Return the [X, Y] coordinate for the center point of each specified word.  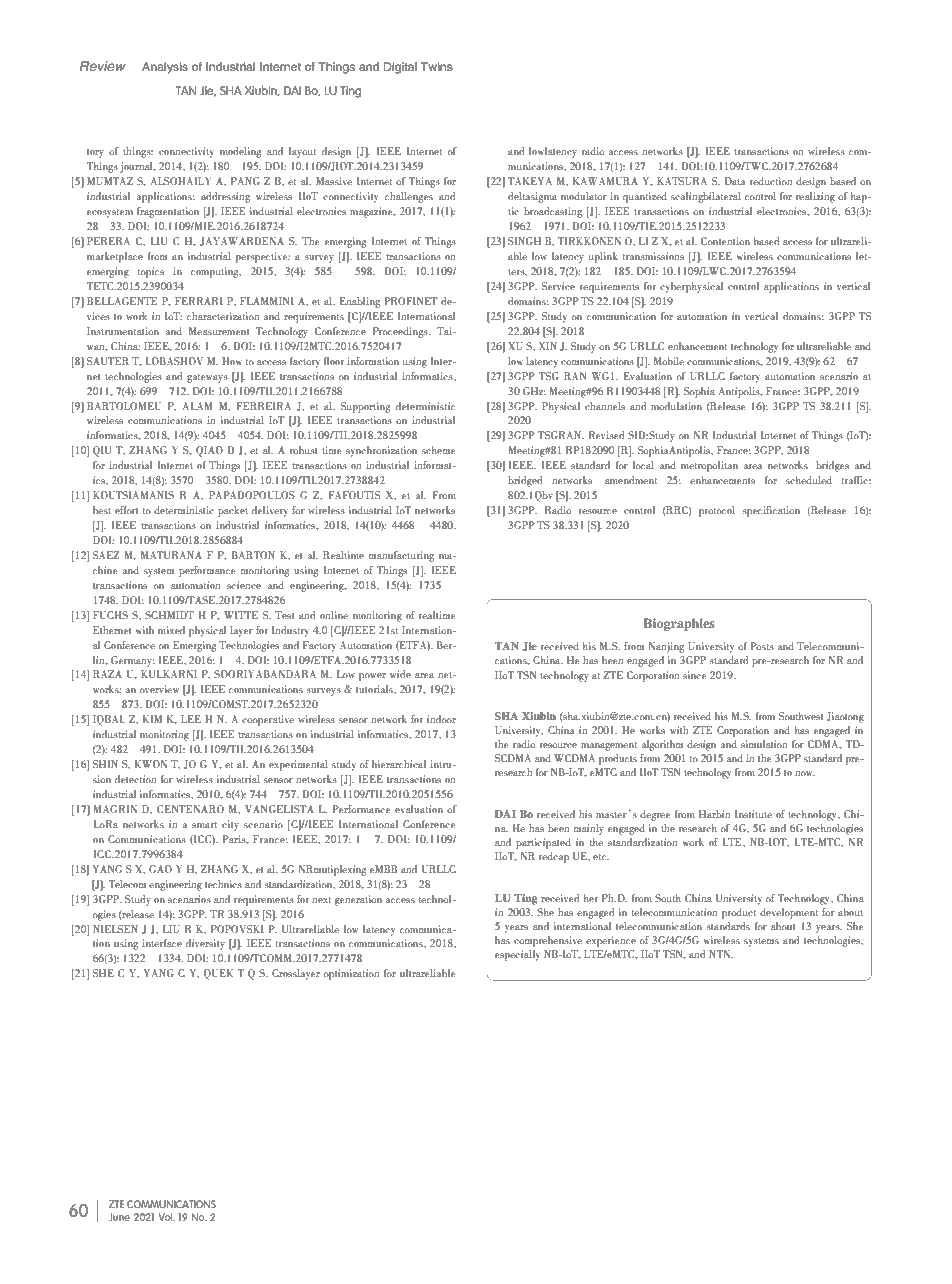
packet [233, 511]
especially [517, 955]
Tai [445, 331]
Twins [437, 66]
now [805, 773]
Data [735, 181]
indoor [441, 719]
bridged [525, 481]
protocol [717, 511]
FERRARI [199, 301]
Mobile [669, 361]
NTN [721, 954]
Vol [167, 1217]
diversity [205, 944]
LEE [191, 719]
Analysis [165, 68]
